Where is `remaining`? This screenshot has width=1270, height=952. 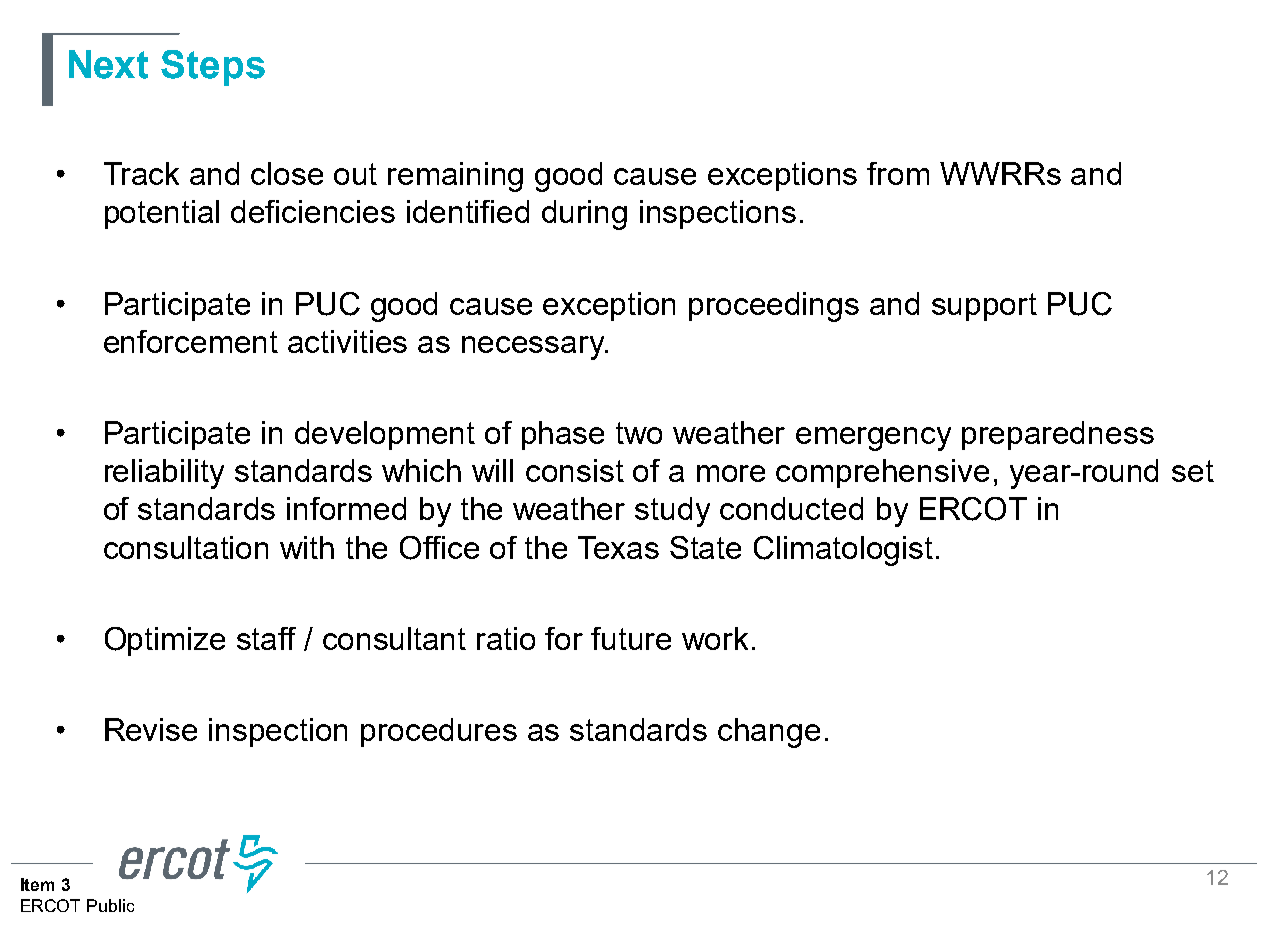 remaining is located at coordinates (455, 177).
